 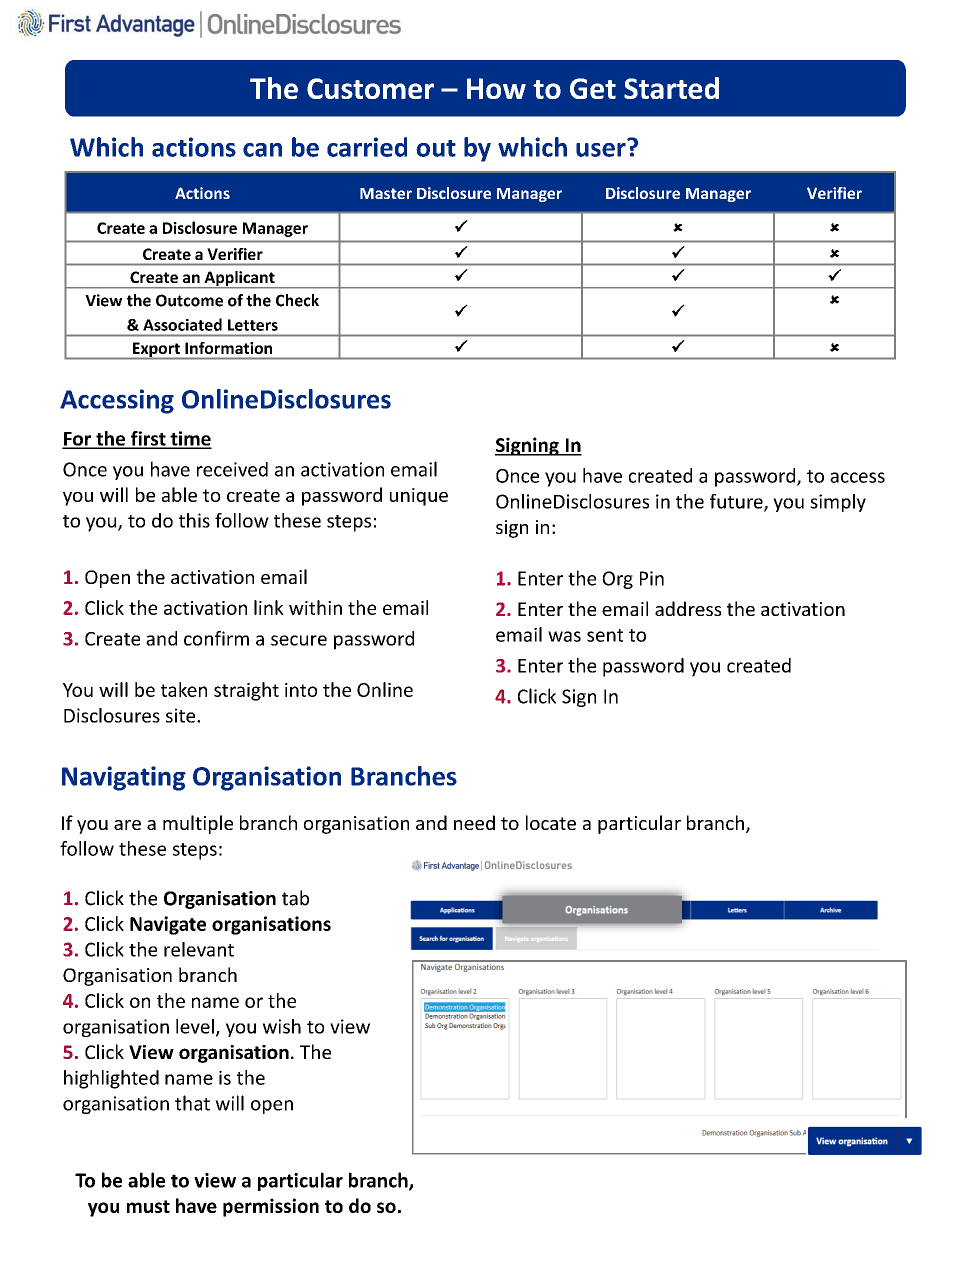 I want to click on unique, so click(x=419, y=497).
